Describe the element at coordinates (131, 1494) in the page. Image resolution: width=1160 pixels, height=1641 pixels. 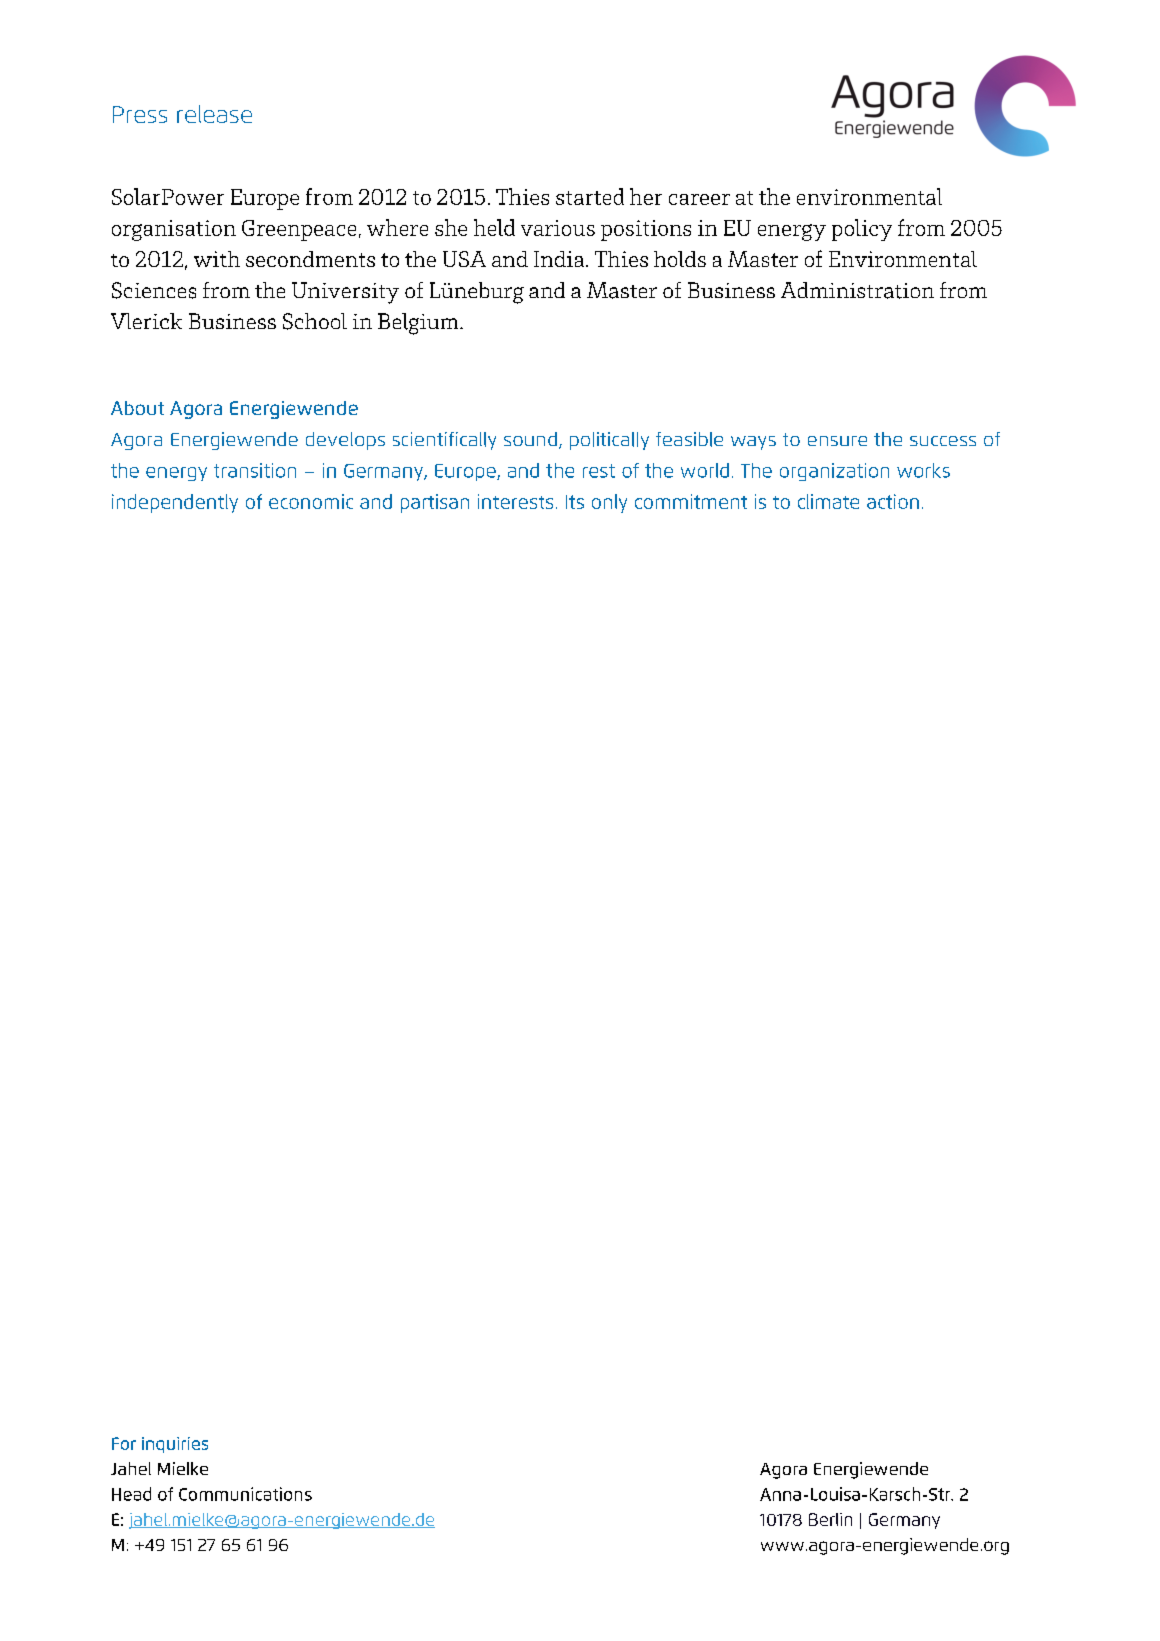
I see `Head` at that location.
